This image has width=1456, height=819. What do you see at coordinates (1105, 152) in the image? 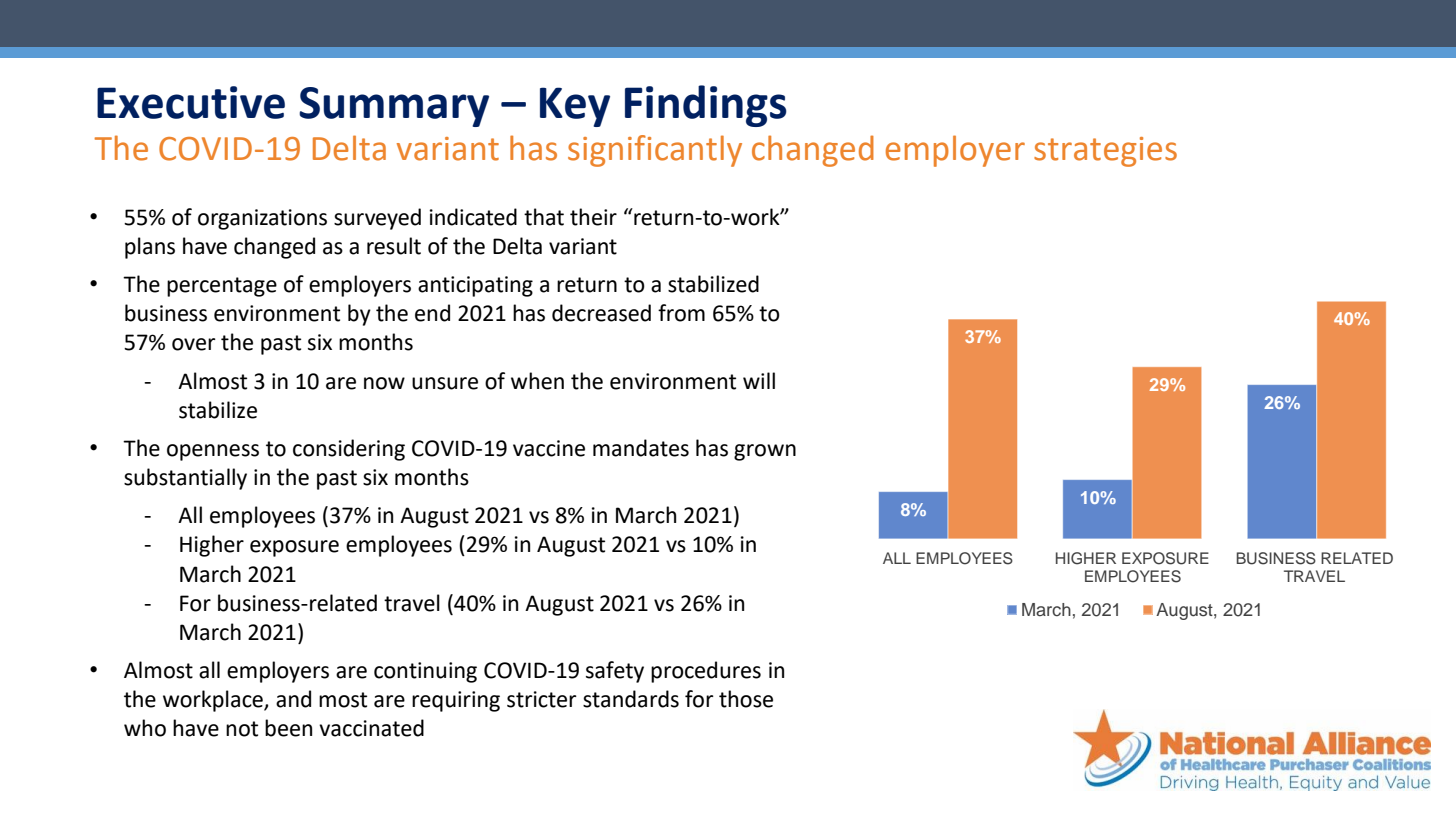
I see `strategies` at bounding box center [1105, 152].
